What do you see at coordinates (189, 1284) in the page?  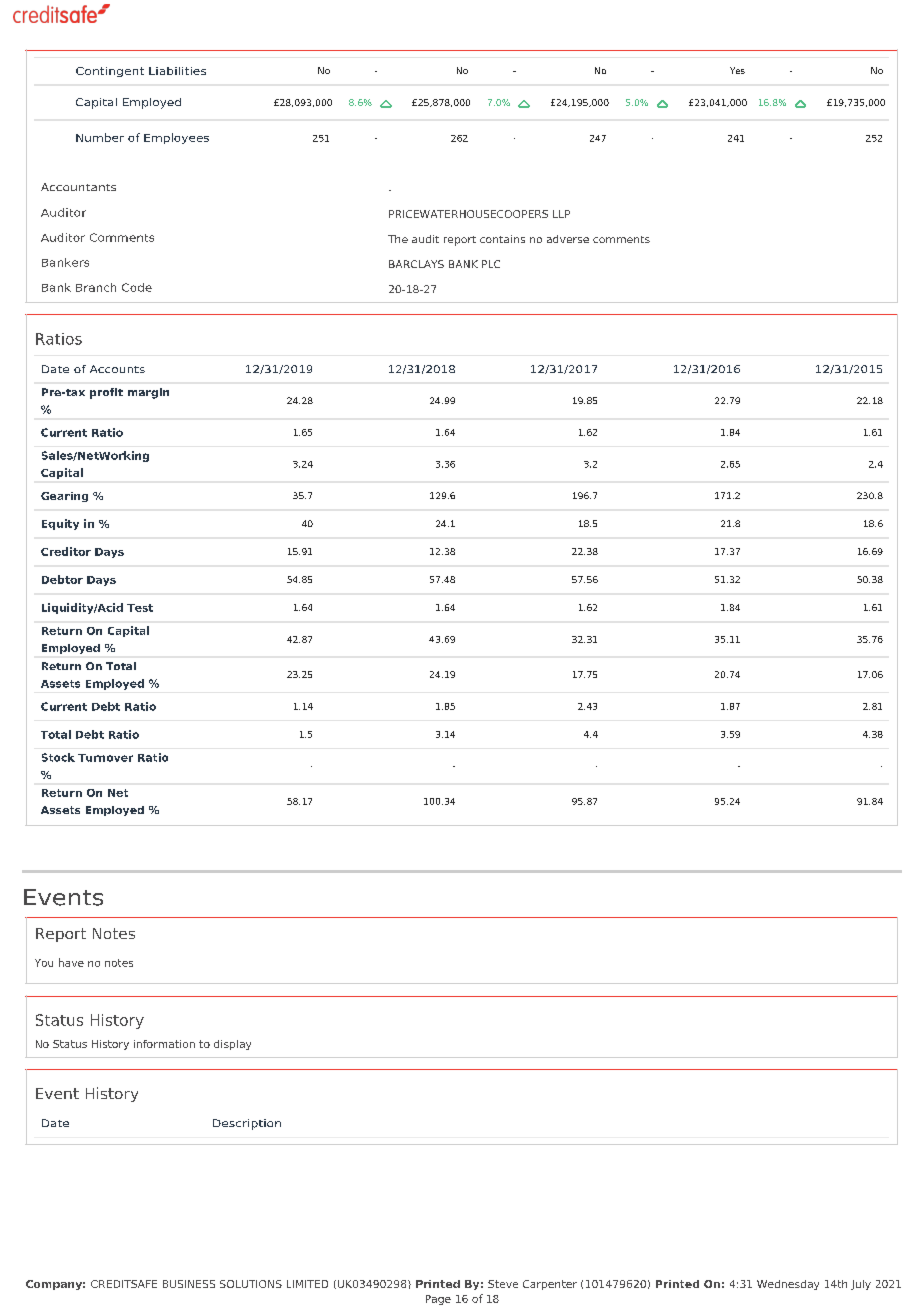 I see `BUSINESS` at bounding box center [189, 1284].
